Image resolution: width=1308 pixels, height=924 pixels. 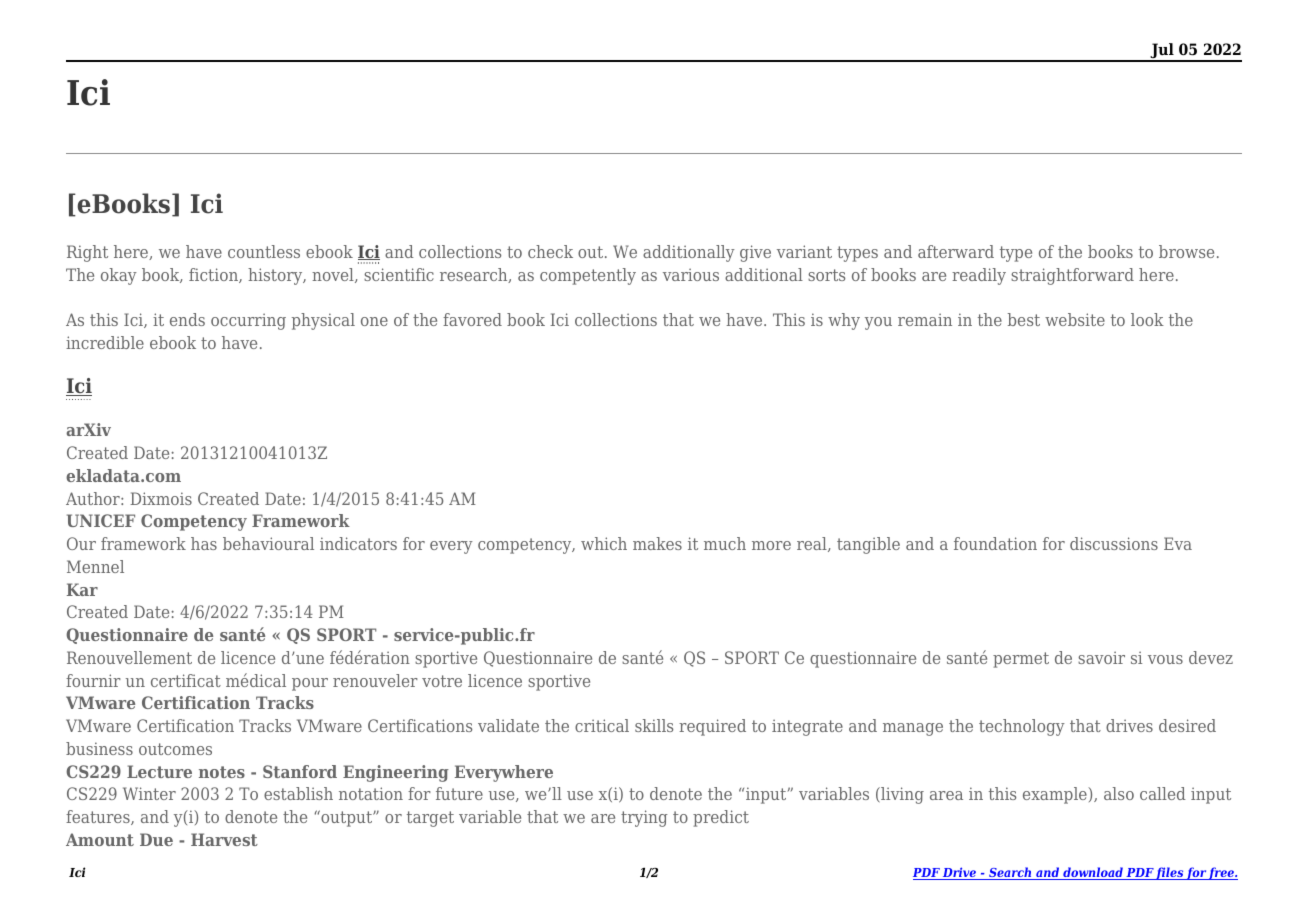 What do you see at coordinates (1114, 543) in the screenshot?
I see `discussions` at bounding box center [1114, 543].
